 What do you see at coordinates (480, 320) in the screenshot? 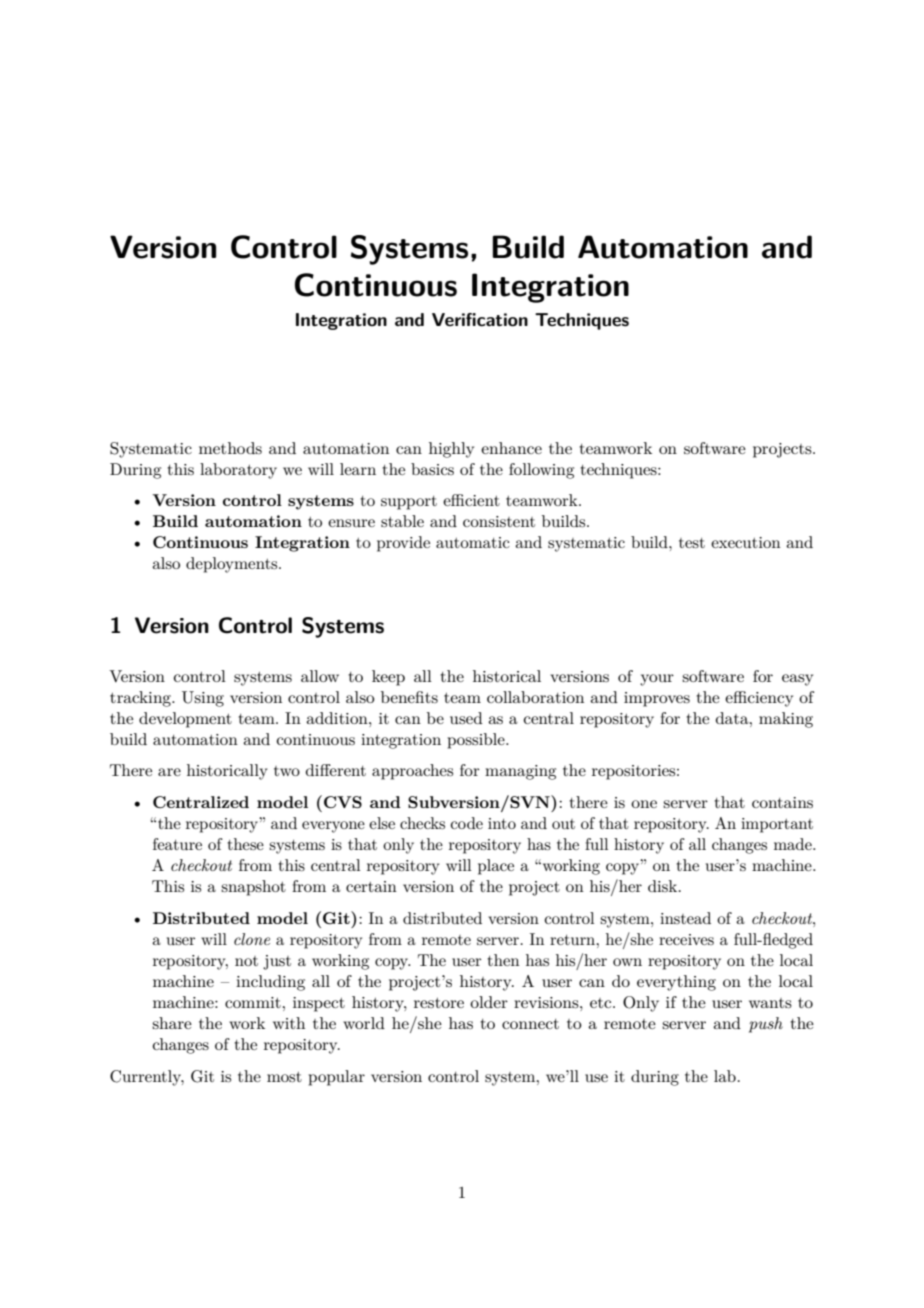
I see `Verification` at bounding box center [480, 320].
